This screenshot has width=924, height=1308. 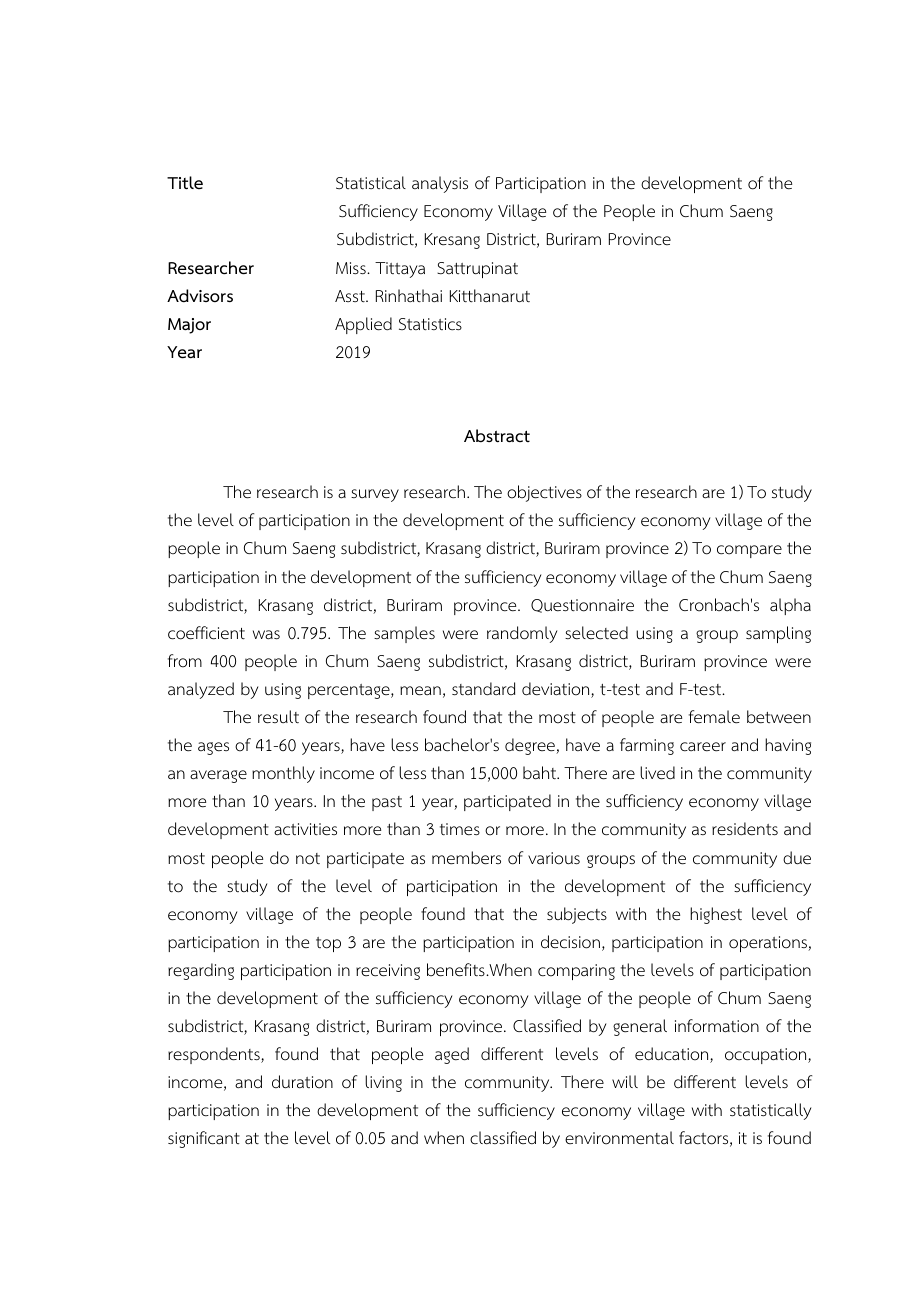 I want to click on objectives, so click(x=544, y=493).
